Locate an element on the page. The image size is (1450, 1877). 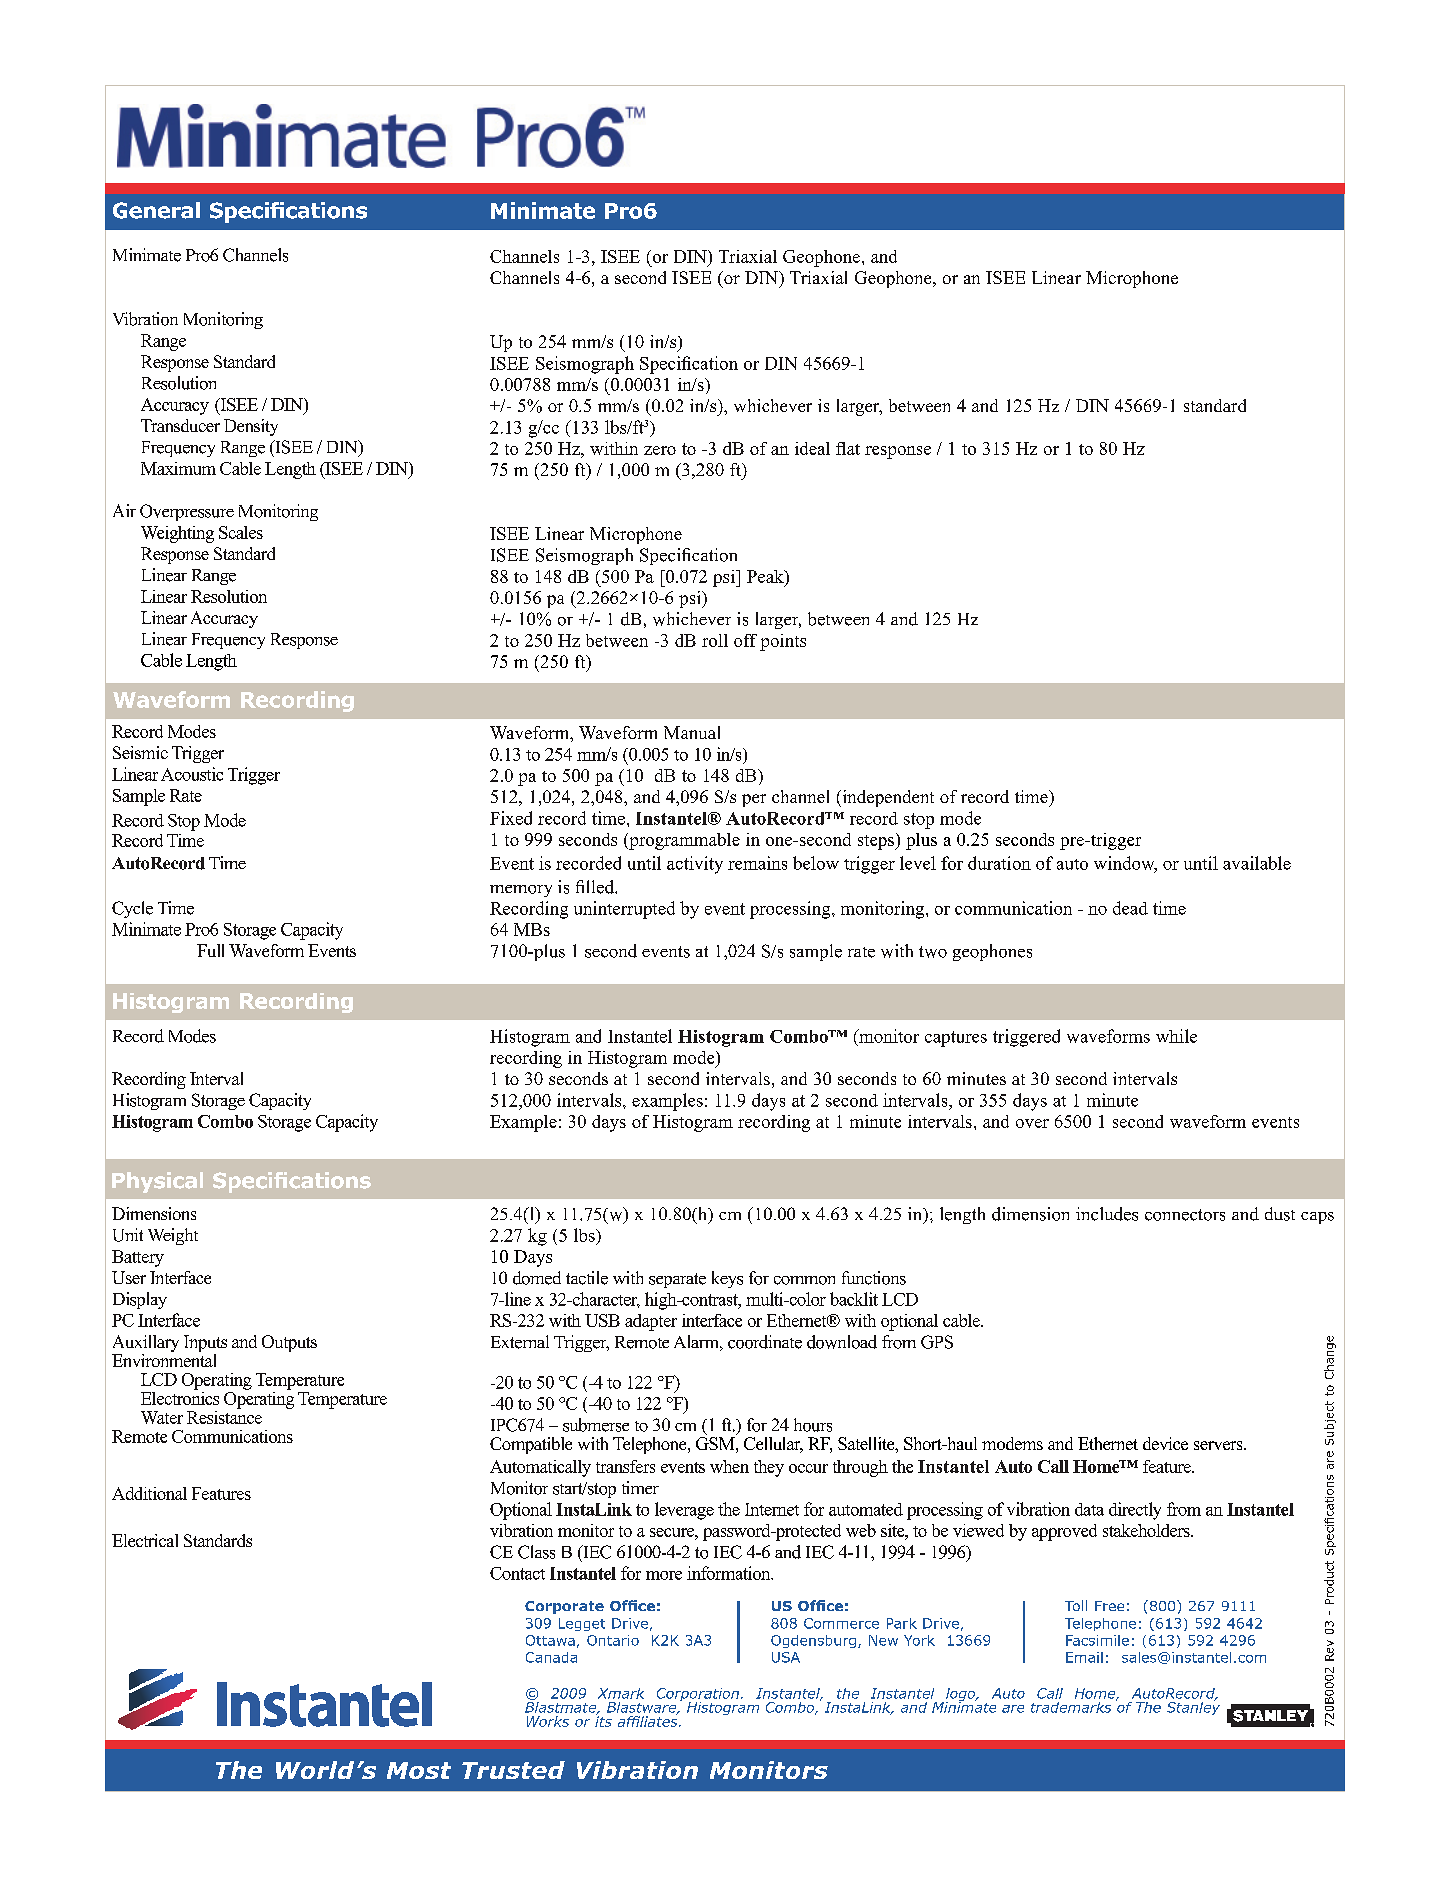
zero is located at coordinates (660, 450).
